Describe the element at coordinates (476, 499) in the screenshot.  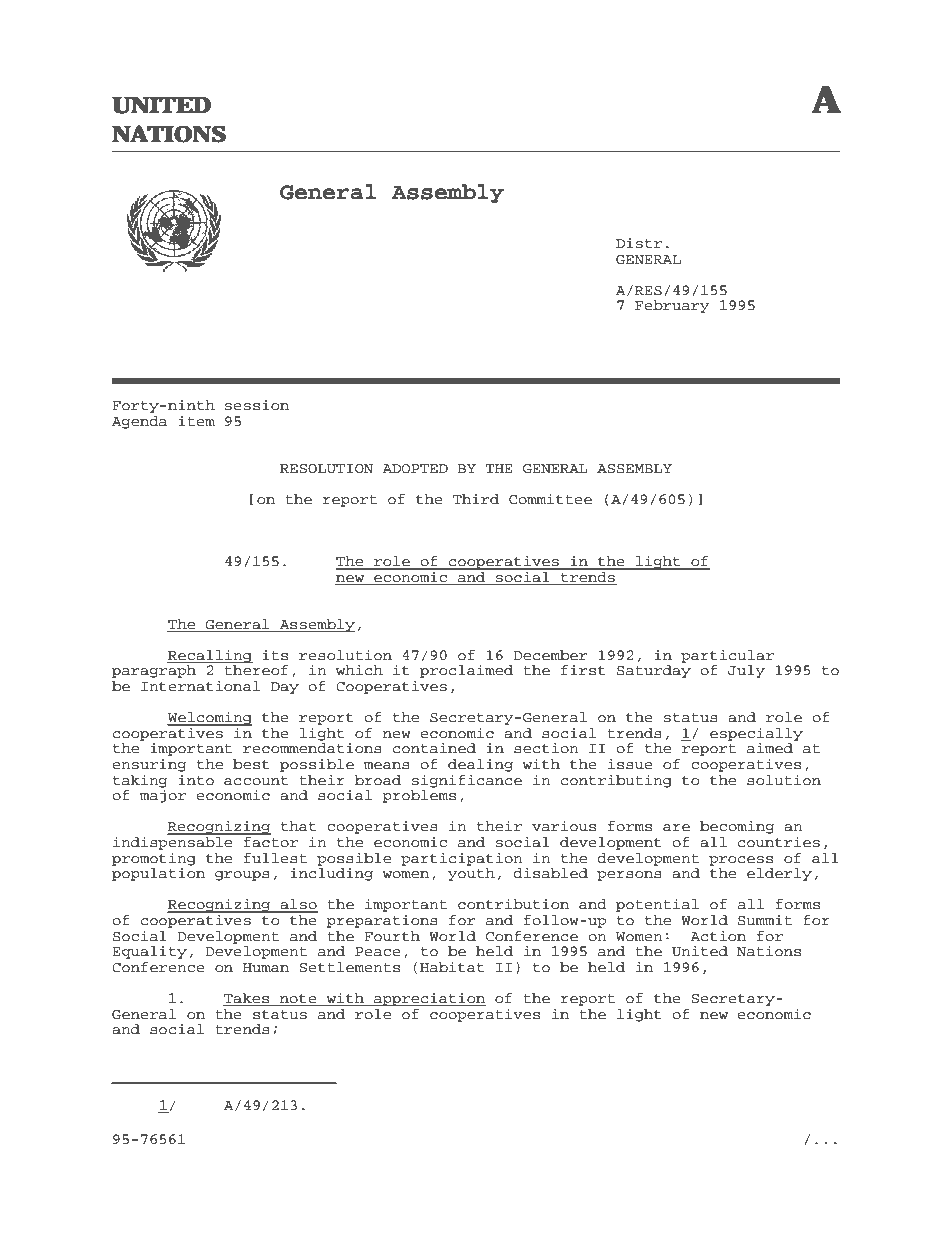
I see `Third` at that location.
